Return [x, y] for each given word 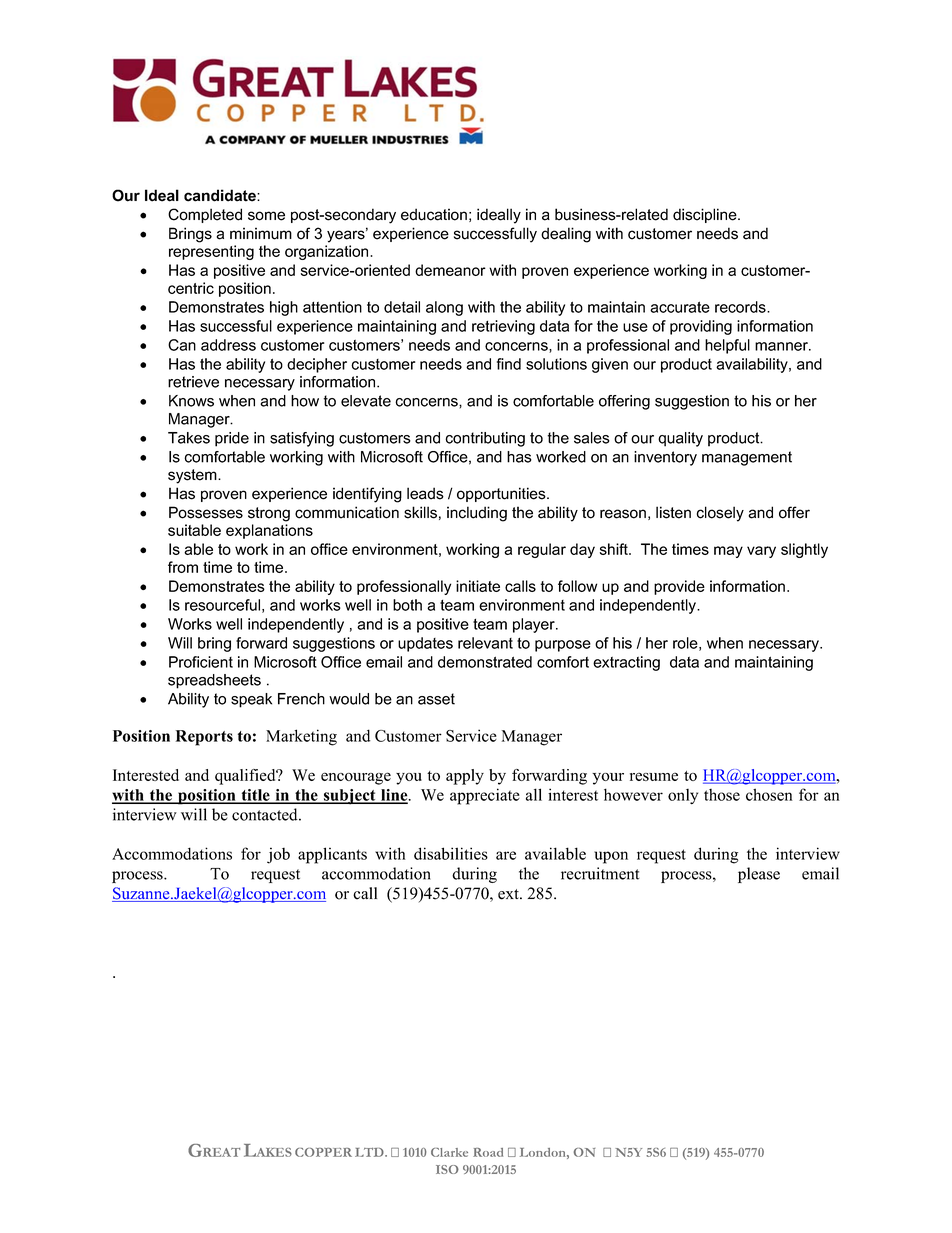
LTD [370, 1152]
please [759, 875]
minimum [261, 233]
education [434, 214]
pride [232, 439]
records [741, 307]
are [506, 855]
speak [251, 700]
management [747, 458]
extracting [626, 663]
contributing [485, 439]
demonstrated [485, 662]
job [278, 855]
